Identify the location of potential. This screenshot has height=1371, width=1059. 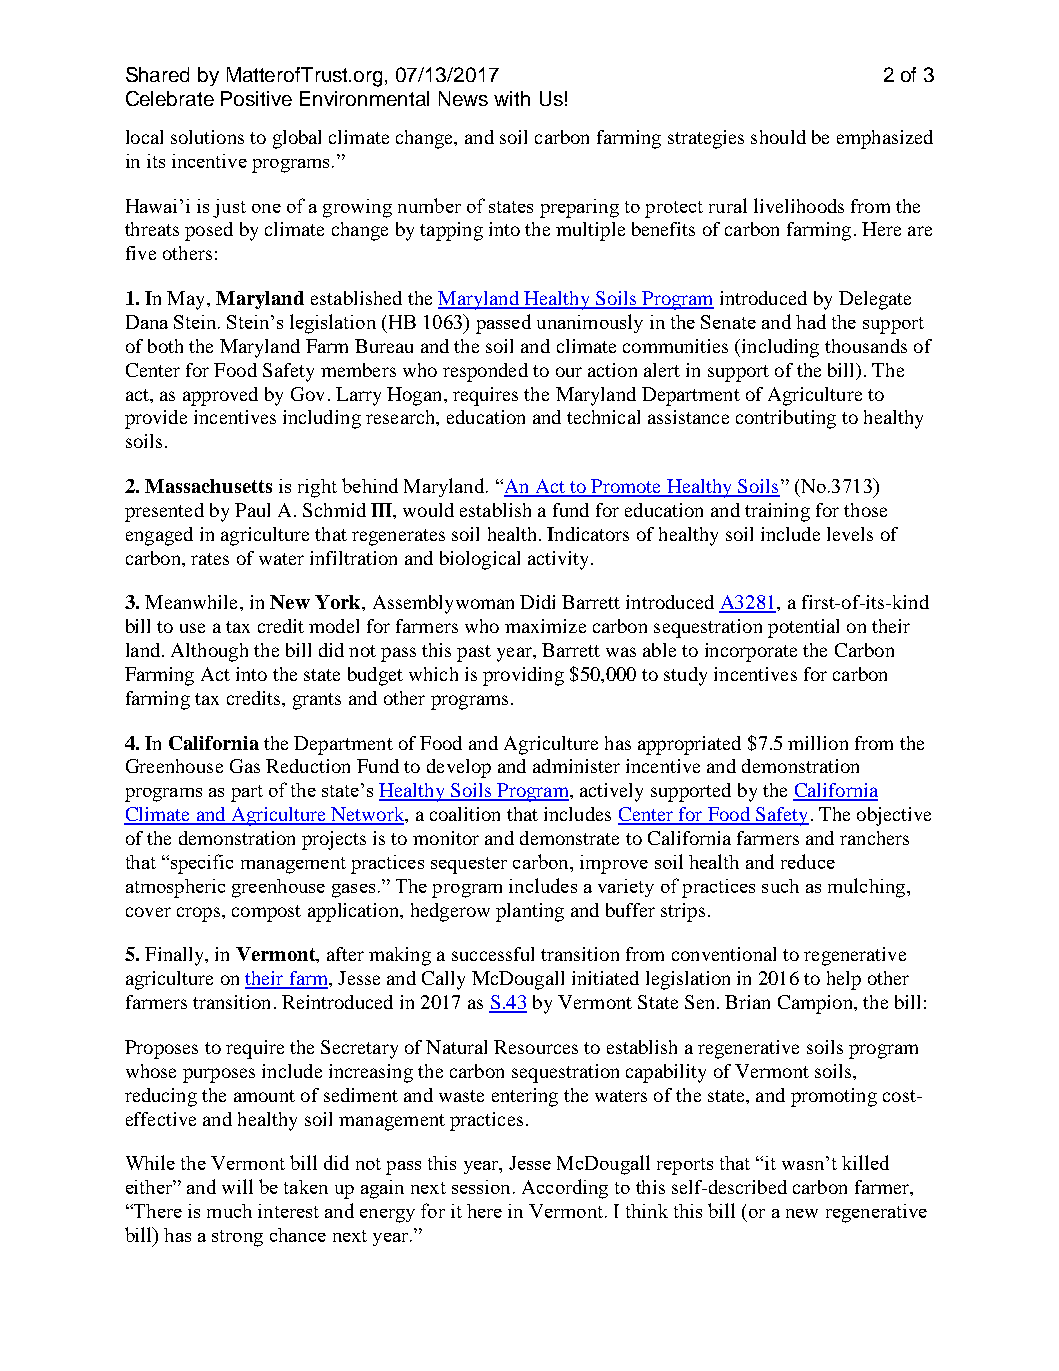
(803, 628).
